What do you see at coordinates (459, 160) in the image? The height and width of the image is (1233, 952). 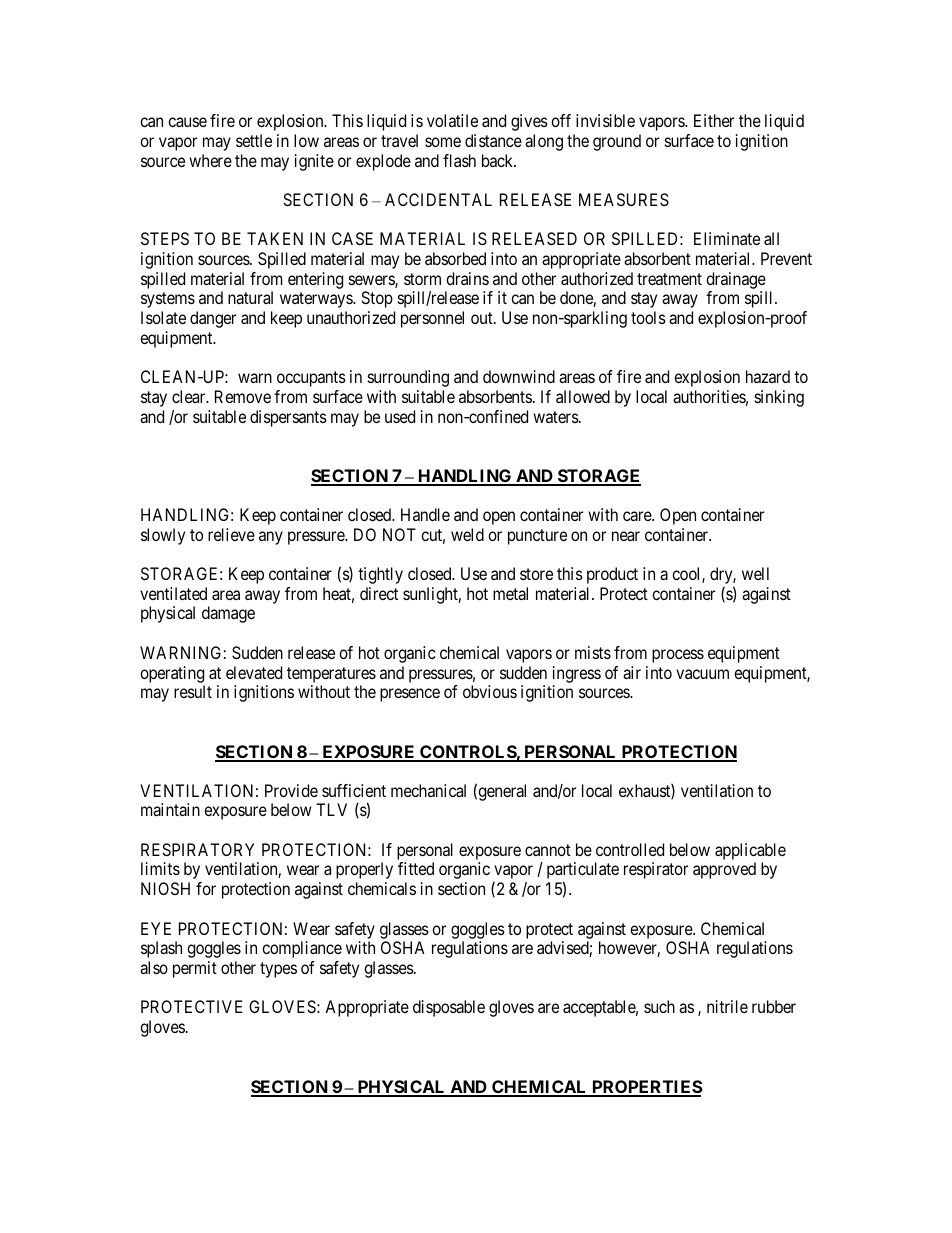 I see `flash` at bounding box center [459, 160].
